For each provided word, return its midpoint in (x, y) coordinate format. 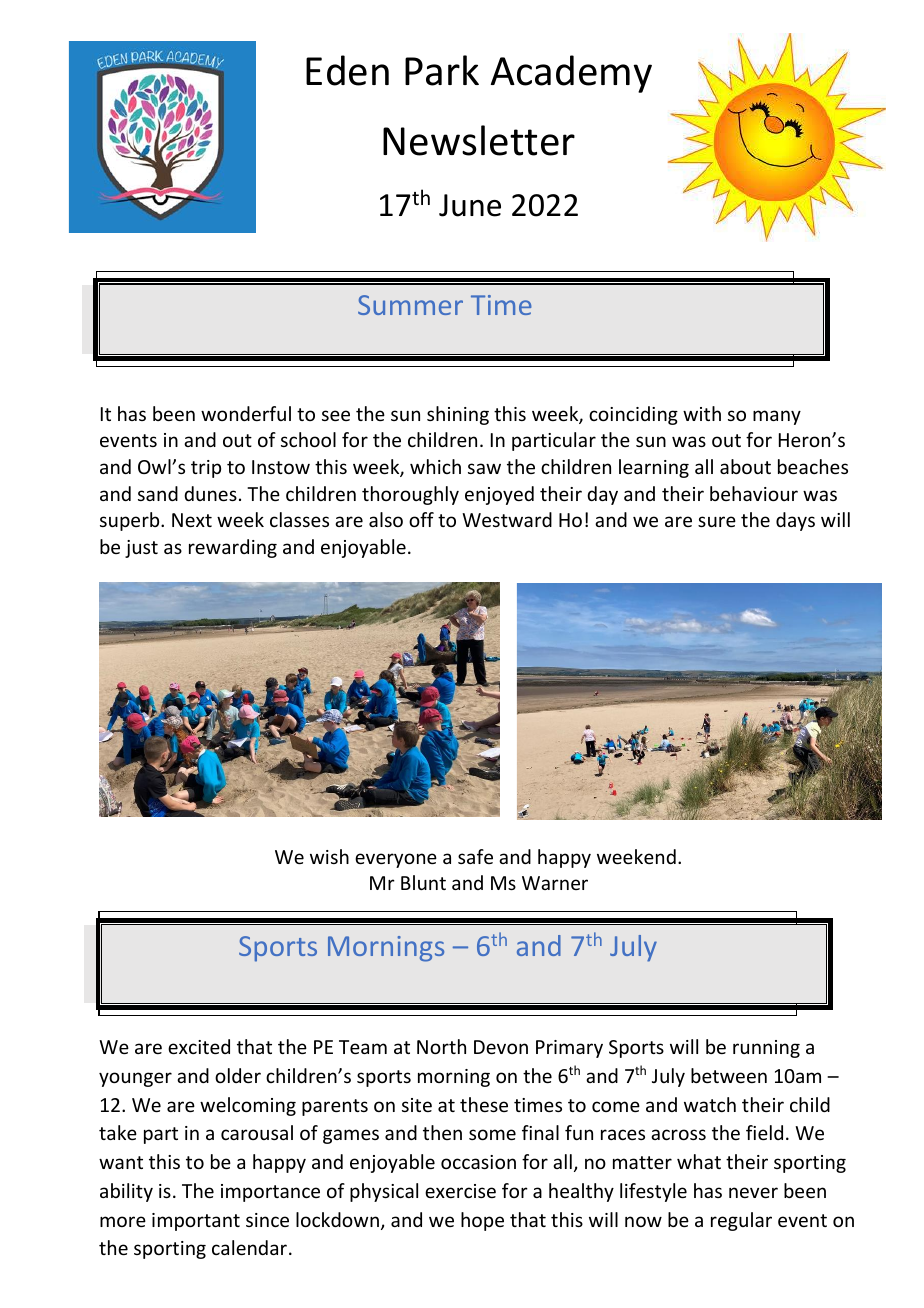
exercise (460, 1191)
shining (458, 415)
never (753, 1192)
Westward (507, 519)
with (702, 413)
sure (717, 521)
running (766, 1049)
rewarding (233, 548)
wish (329, 856)
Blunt (423, 882)
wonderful (246, 413)
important (196, 1222)
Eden (347, 70)
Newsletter (479, 140)
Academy (571, 74)
